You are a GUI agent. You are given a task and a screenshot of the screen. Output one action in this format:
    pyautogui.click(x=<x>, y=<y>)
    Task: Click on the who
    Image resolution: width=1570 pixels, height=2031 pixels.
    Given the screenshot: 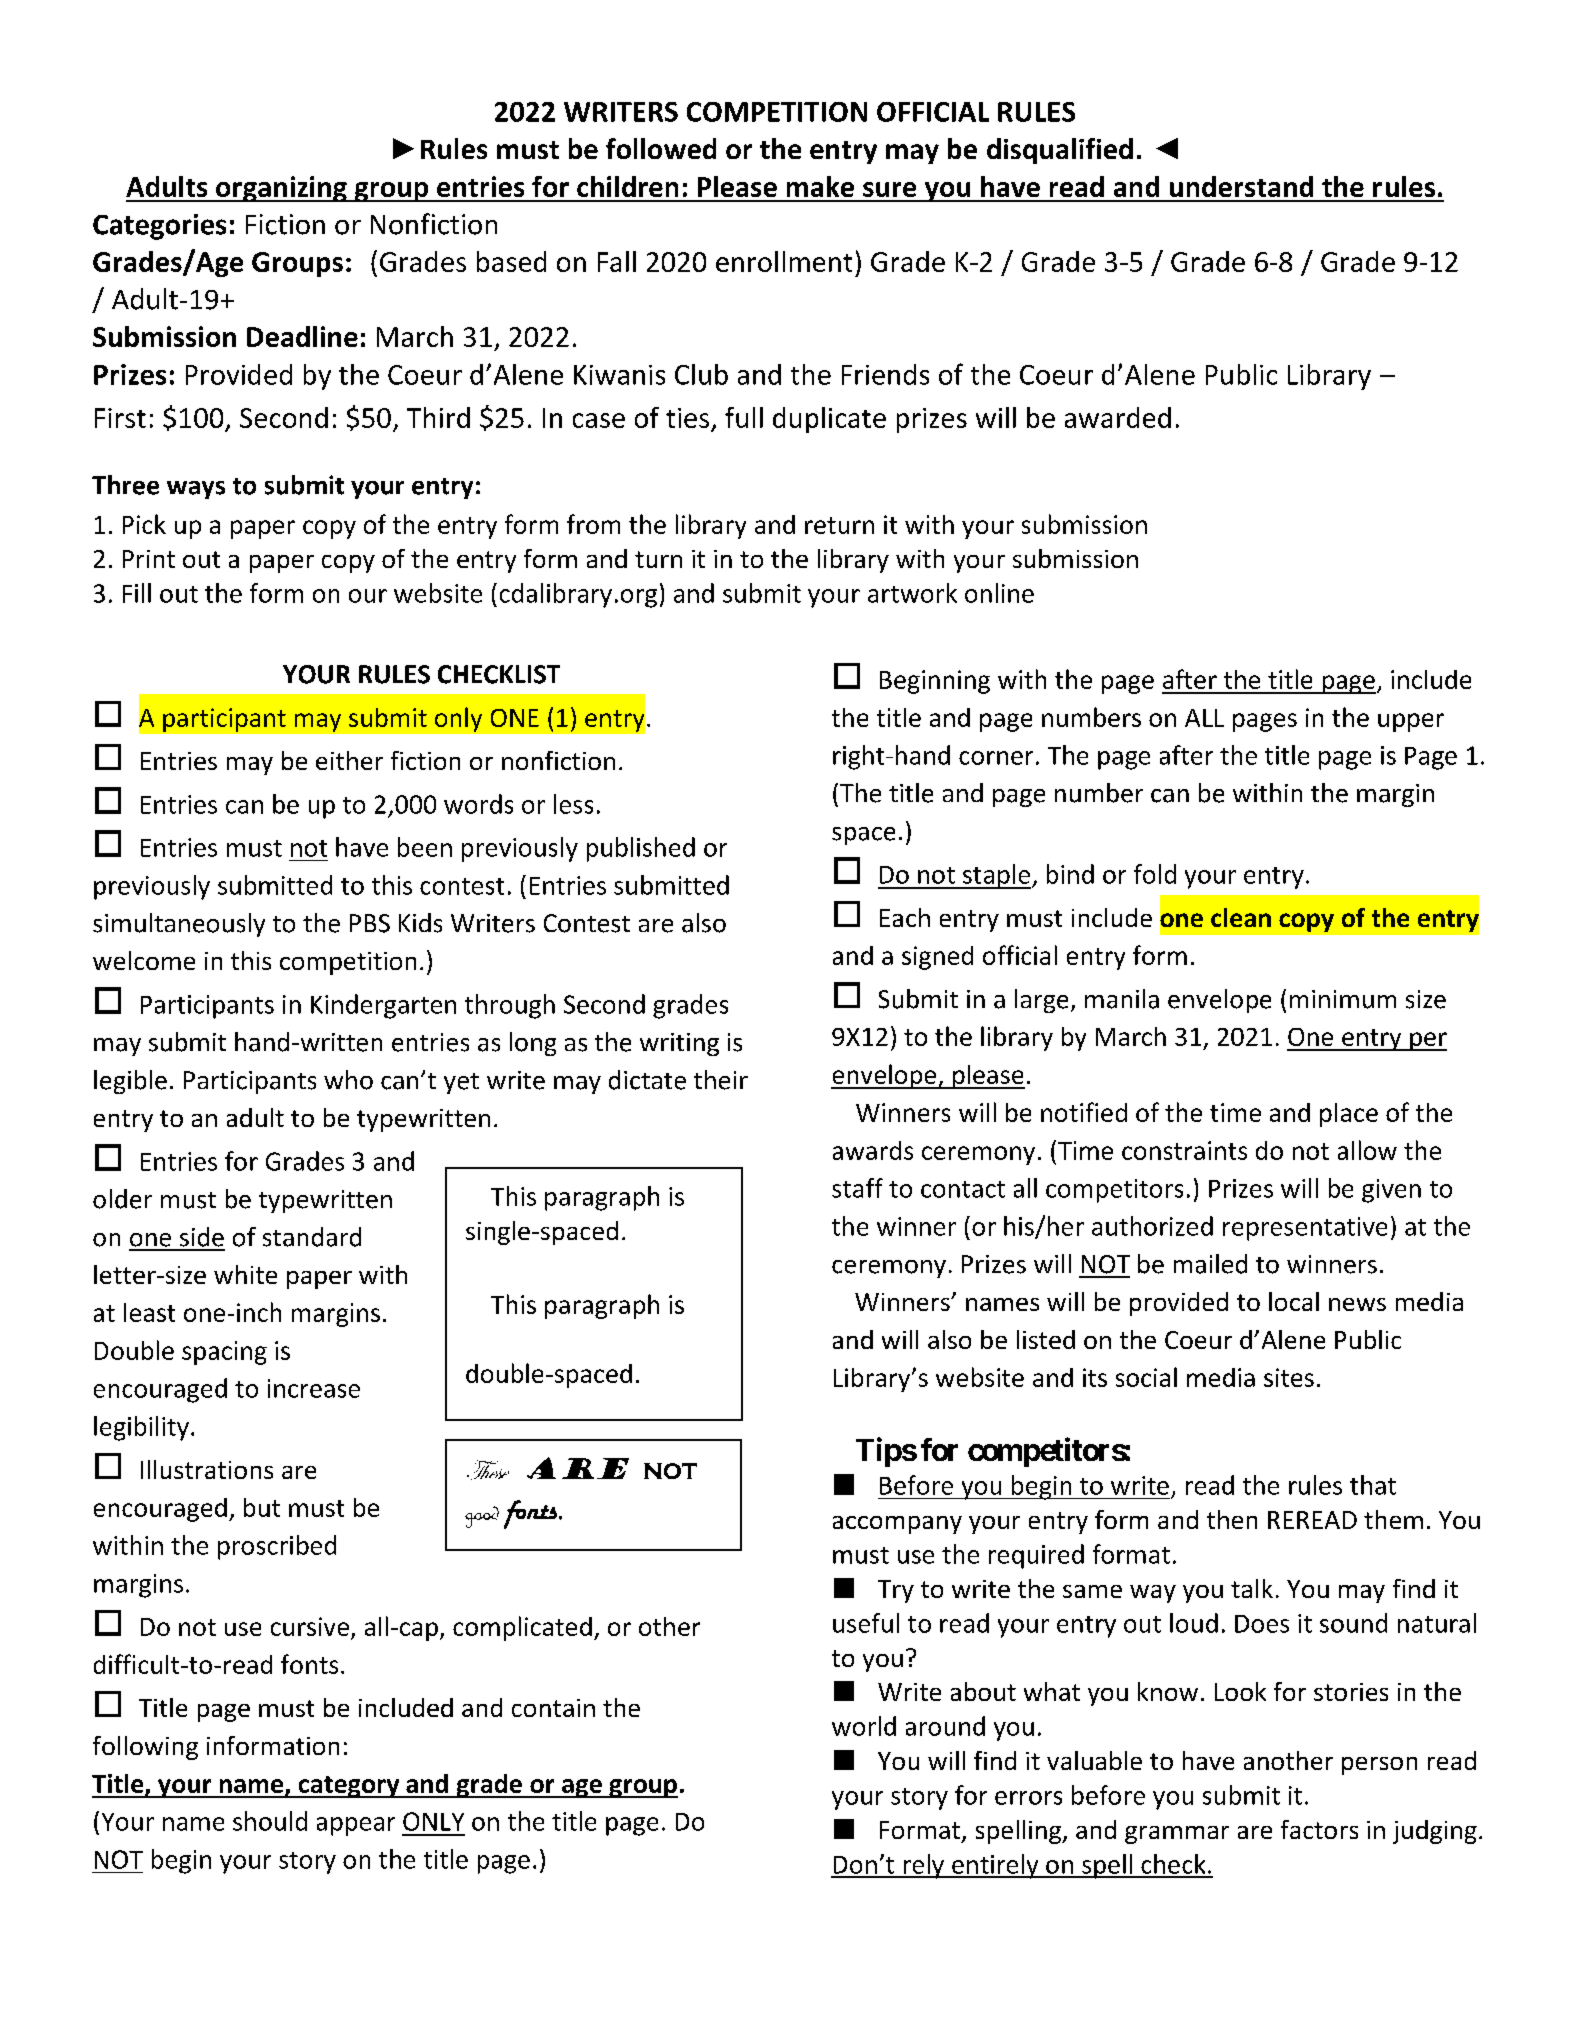 What is the action you would take?
    pyautogui.click(x=348, y=1080)
